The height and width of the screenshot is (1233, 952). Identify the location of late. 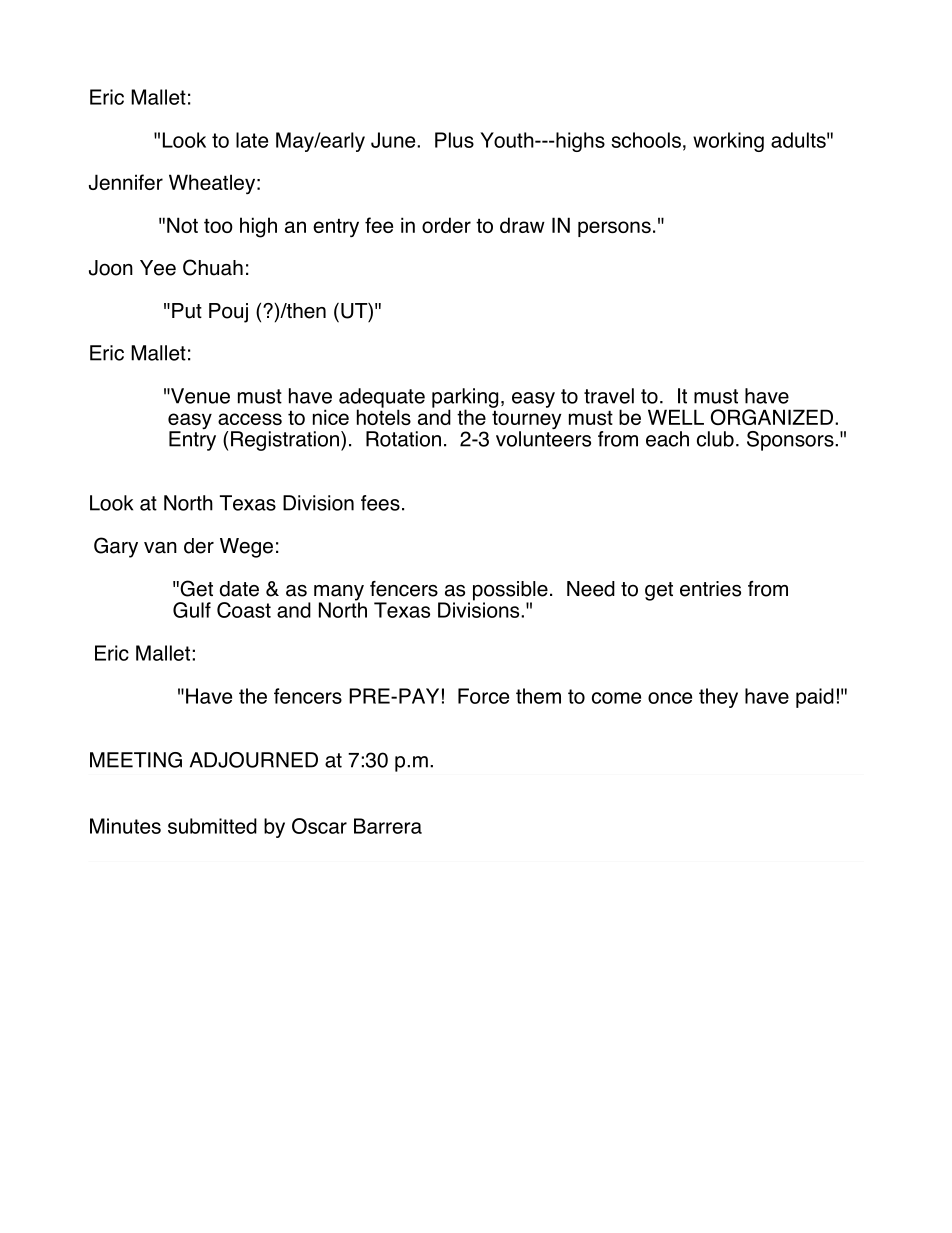
(252, 140).
